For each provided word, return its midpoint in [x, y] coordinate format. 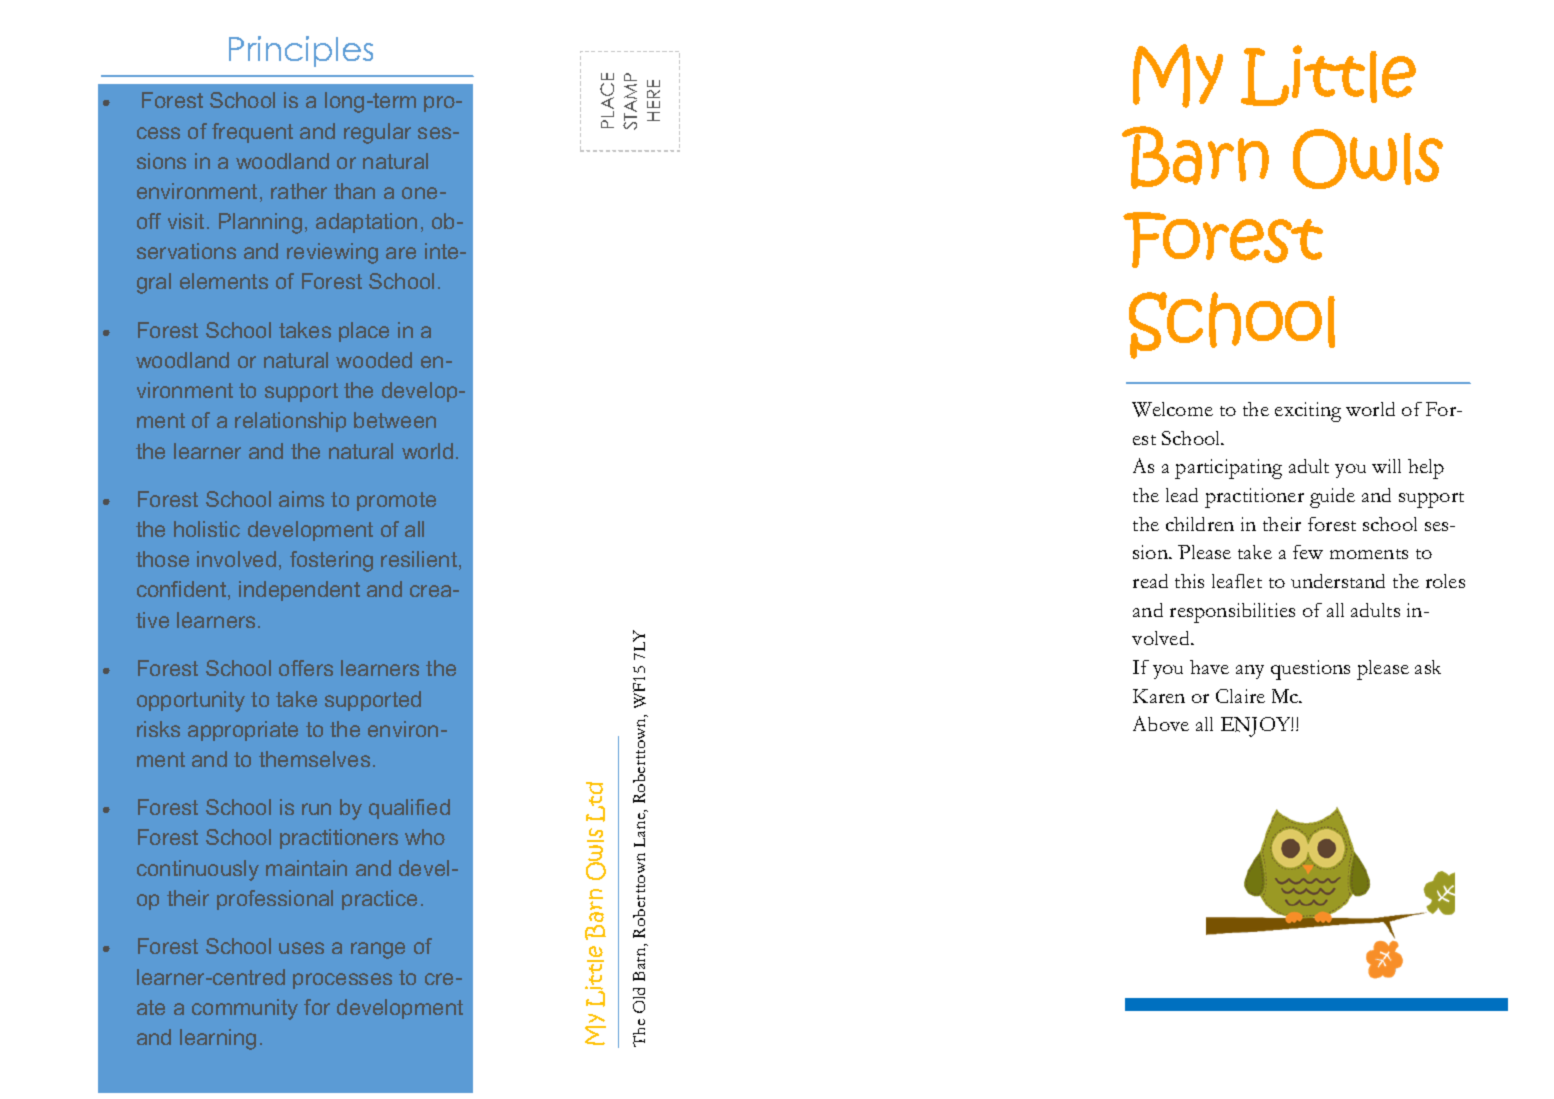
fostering [331, 561]
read [1150, 581]
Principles [301, 51]
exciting [1308, 412]
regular [377, 133]
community [245, 1009]
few [1308, 552]
